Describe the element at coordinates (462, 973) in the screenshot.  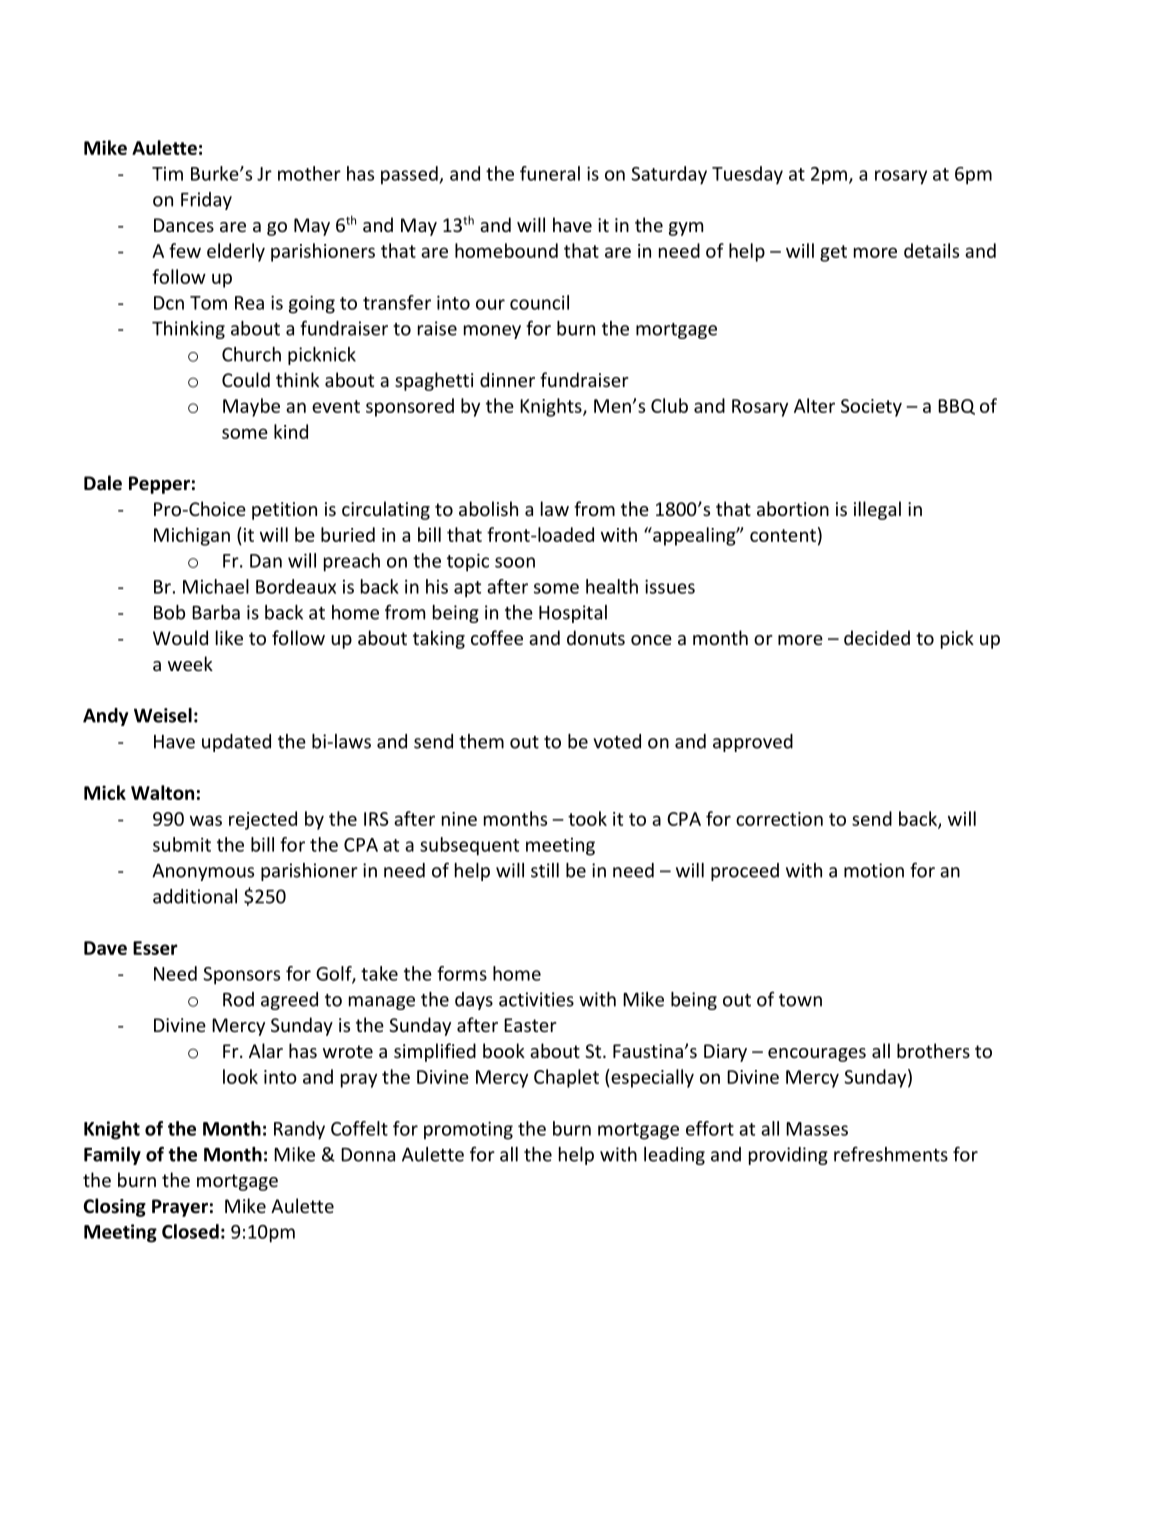
I see `forms` at that location.
